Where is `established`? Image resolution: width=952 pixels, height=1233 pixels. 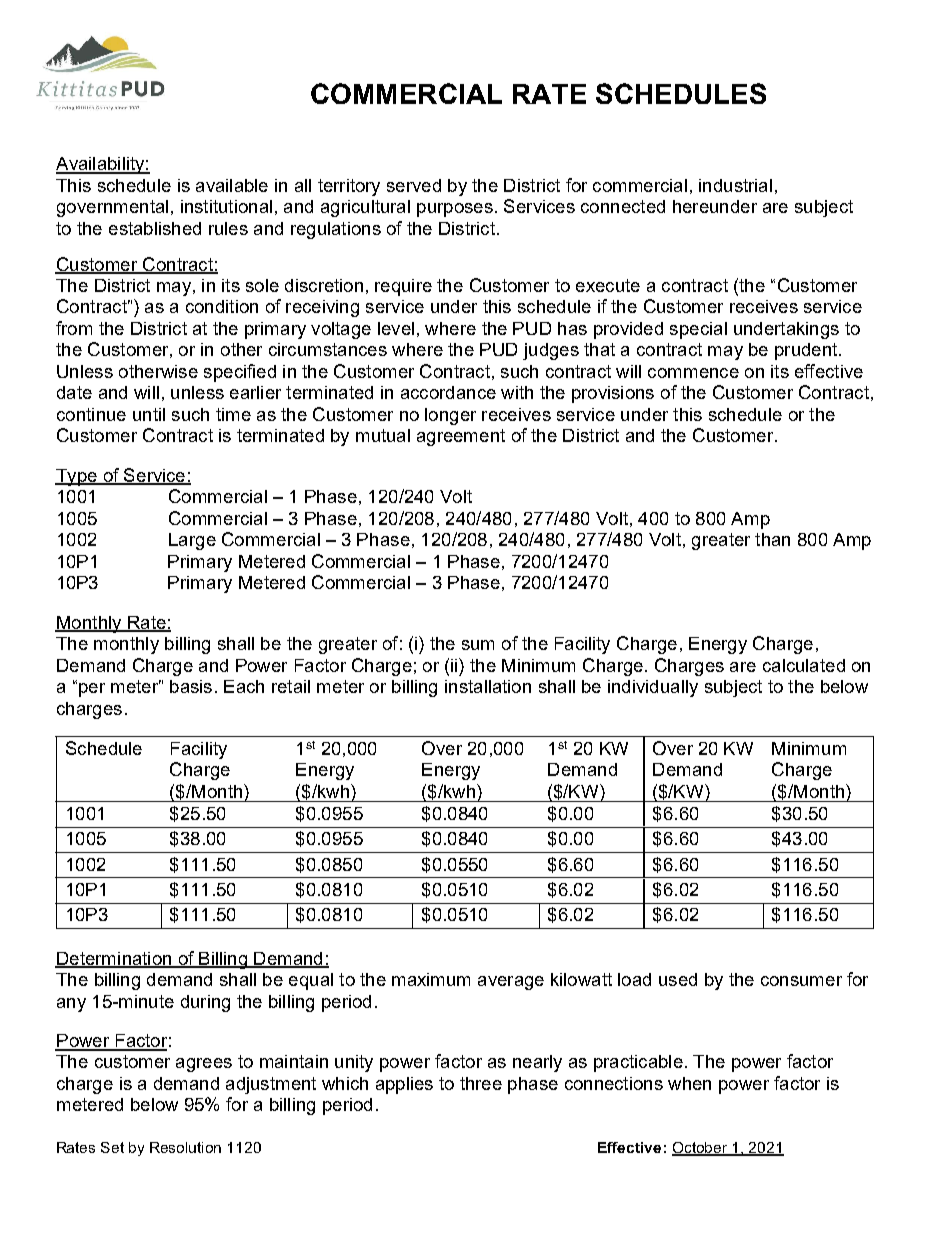 established is located at coordinates (155, 228).
